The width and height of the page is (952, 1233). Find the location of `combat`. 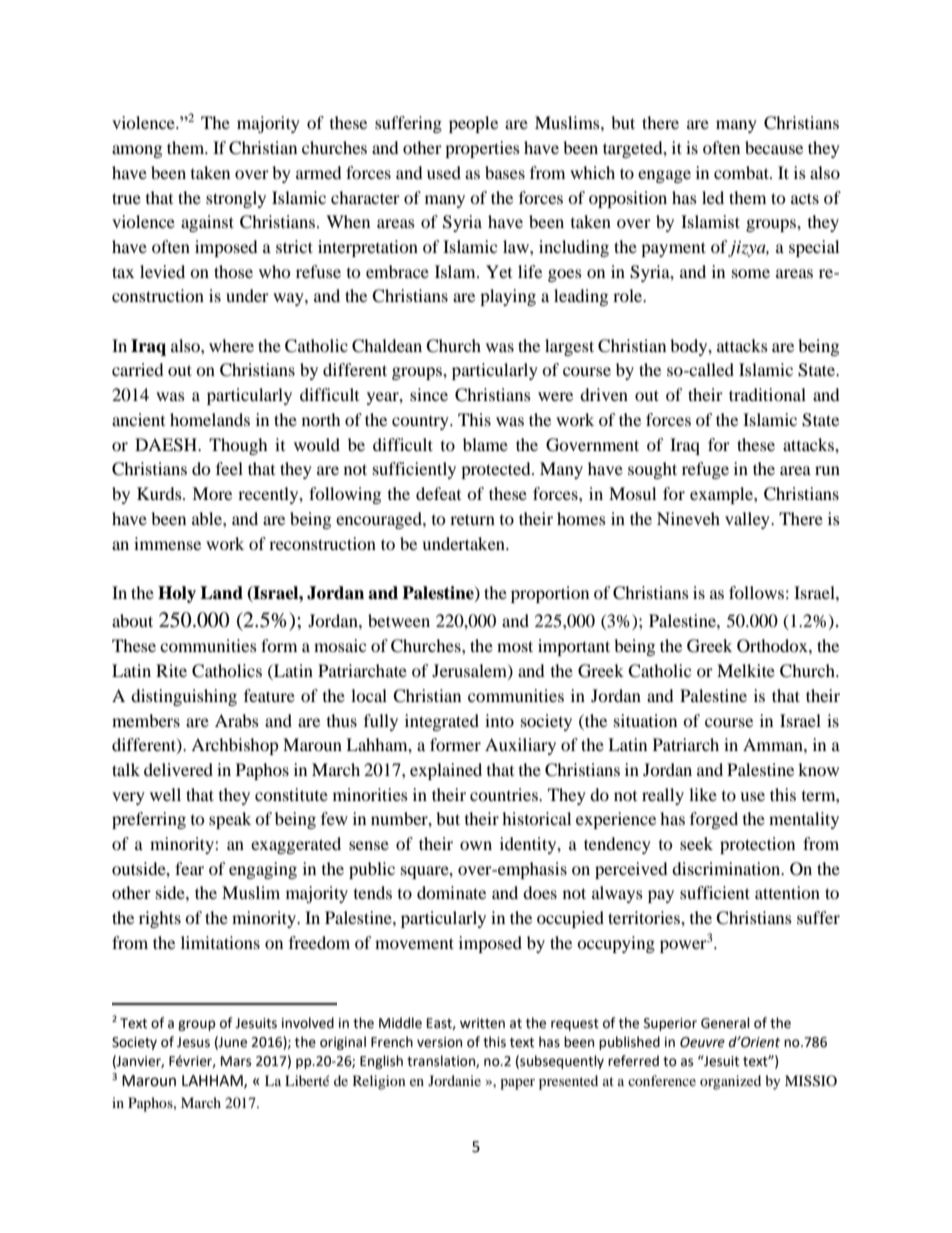

combat is located at coordinates (742, 172).
